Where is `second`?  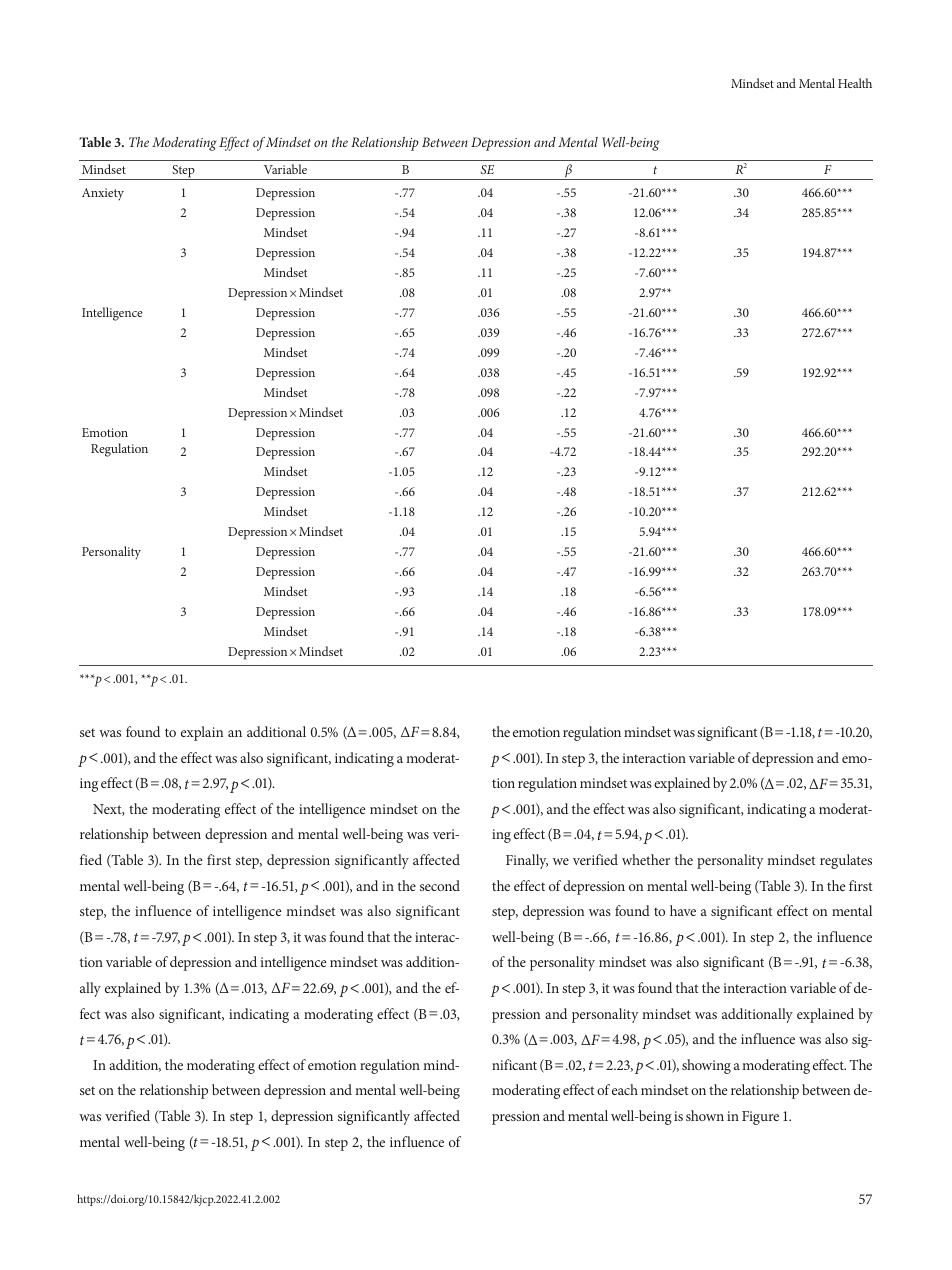
second is located at coordinates (440, 885).
